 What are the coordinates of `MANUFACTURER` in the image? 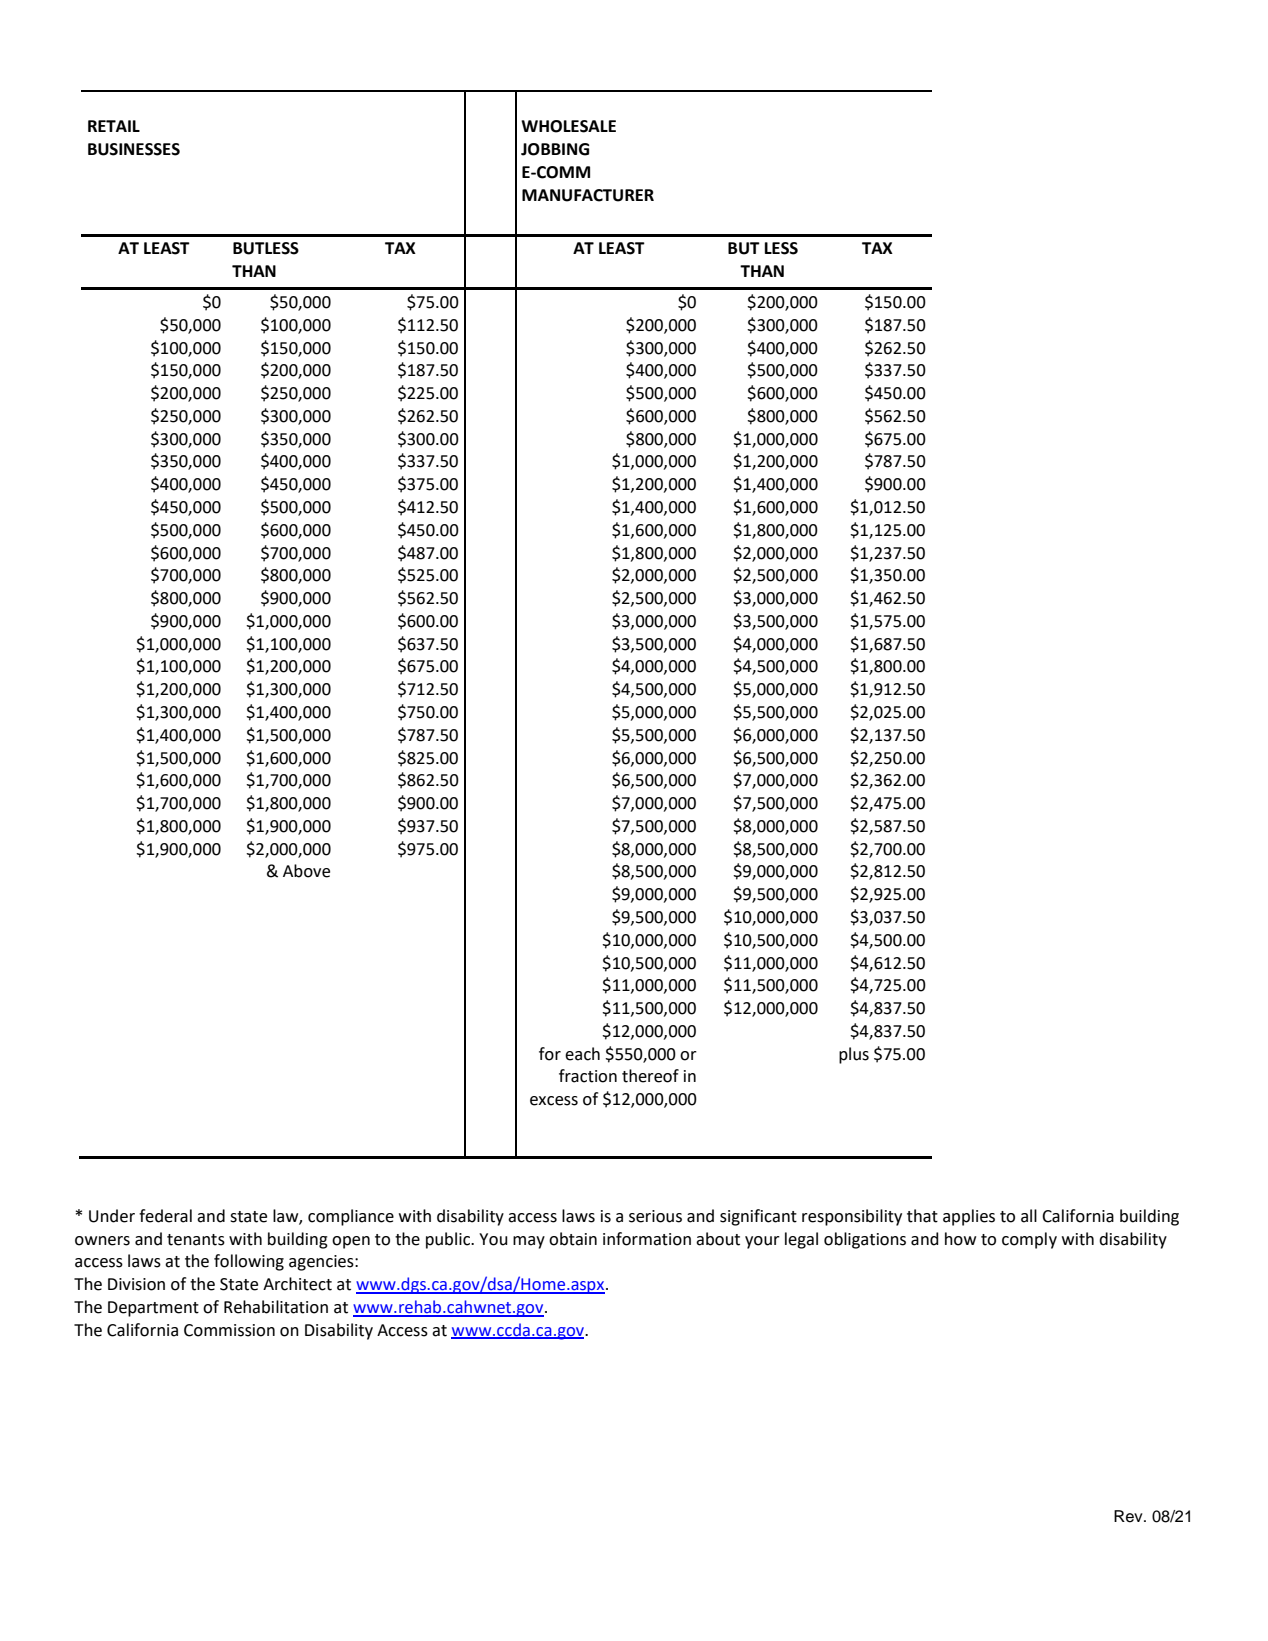 It's located at (588, 195).
